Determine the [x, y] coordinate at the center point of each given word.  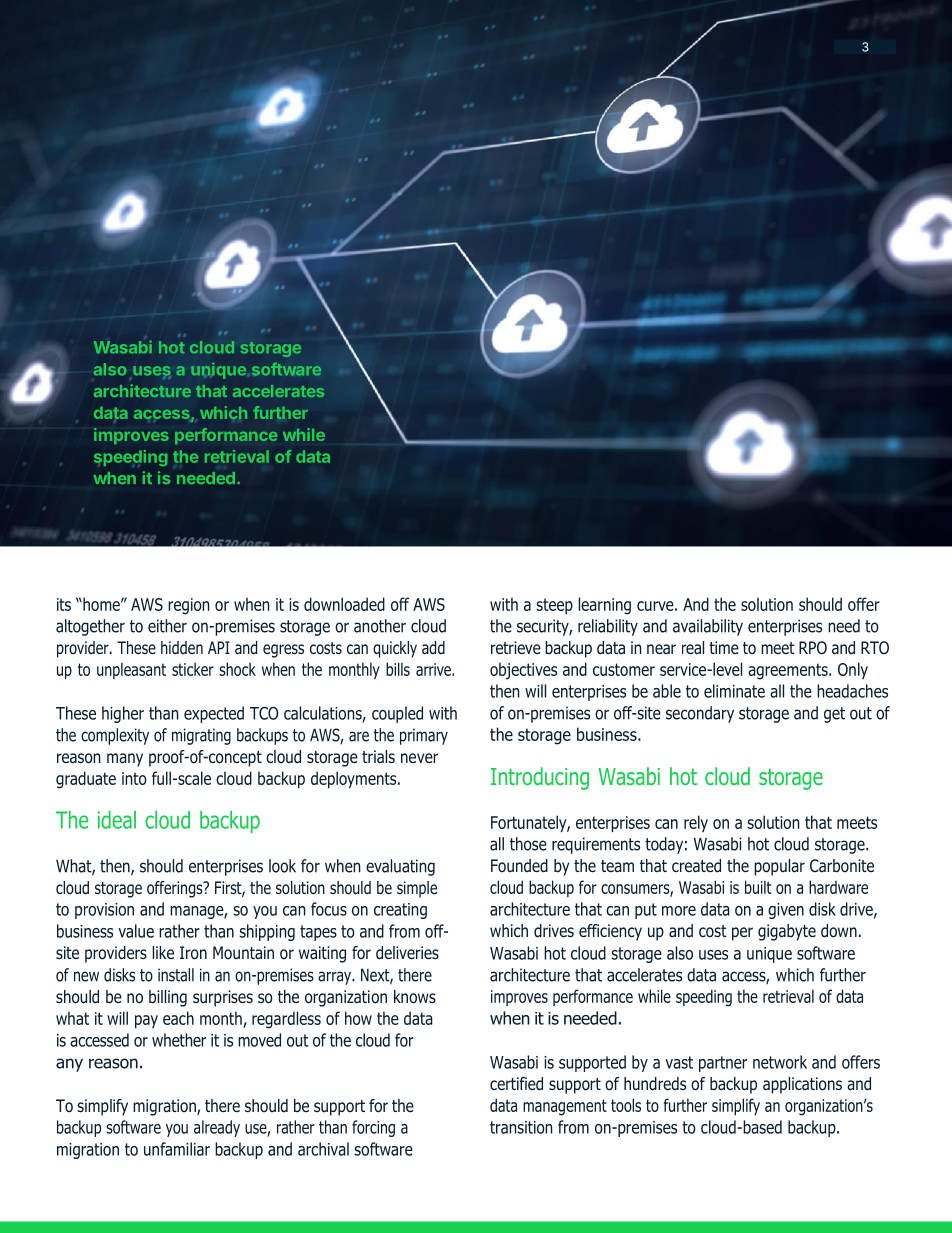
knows [415, 997]
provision [104, 911]
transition [521, 1127]
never [419, 758]
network [780, 1062]
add [433, 648]
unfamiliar [177, 1149]
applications [802, 1085]
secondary [700, 714]
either [167, 626]
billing [168, 998]
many [125, 760]
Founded [519, 866]
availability [708, 627]
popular [779, 867]
